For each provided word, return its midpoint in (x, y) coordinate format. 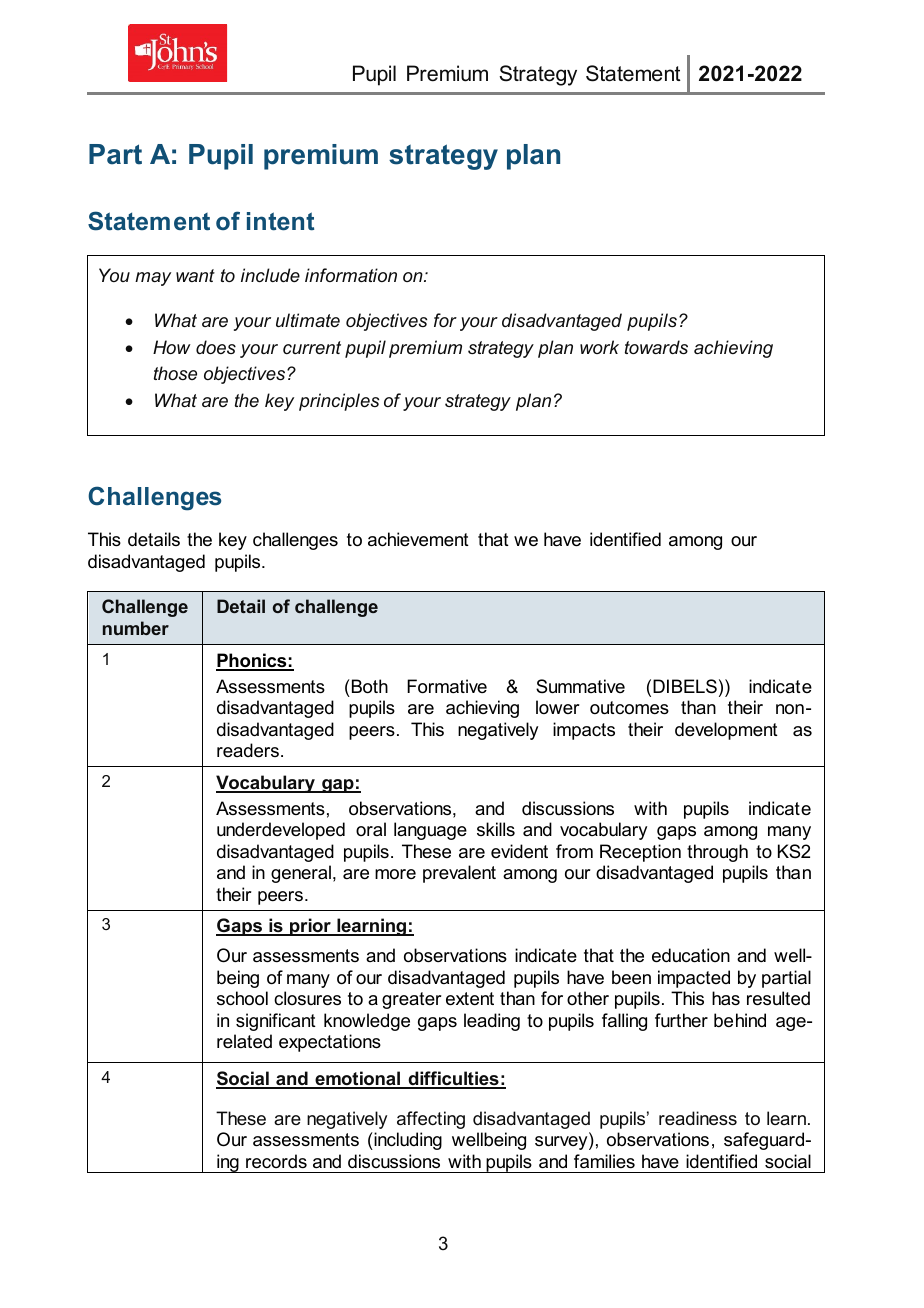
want (195, 275)
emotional (357, 1079)
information (351, 275)
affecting (431, 1120)
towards (656, 347)
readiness (698, 1118)
